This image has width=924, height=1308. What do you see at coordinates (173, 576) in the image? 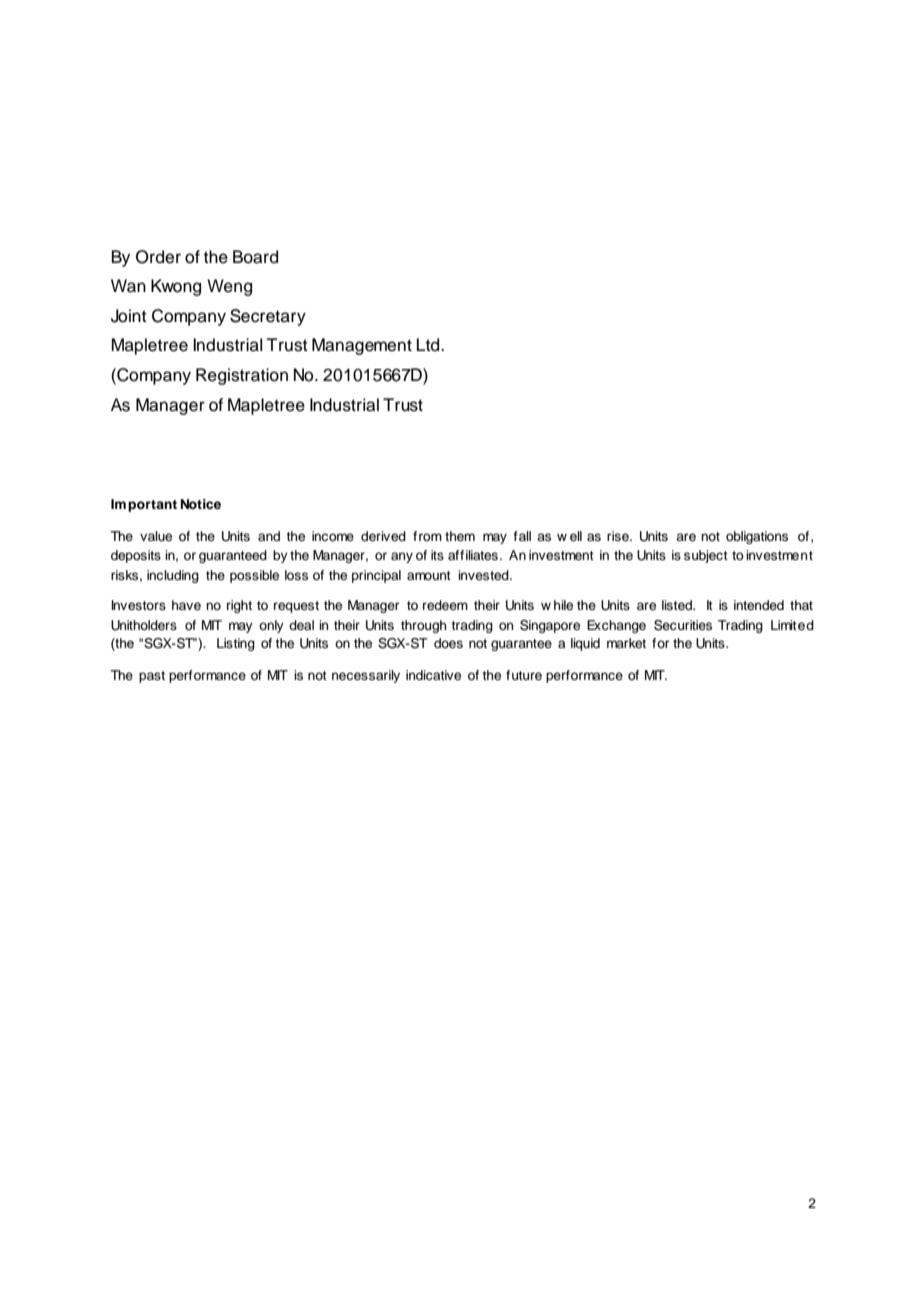
I see `including` at bounding box center [173, 576].
